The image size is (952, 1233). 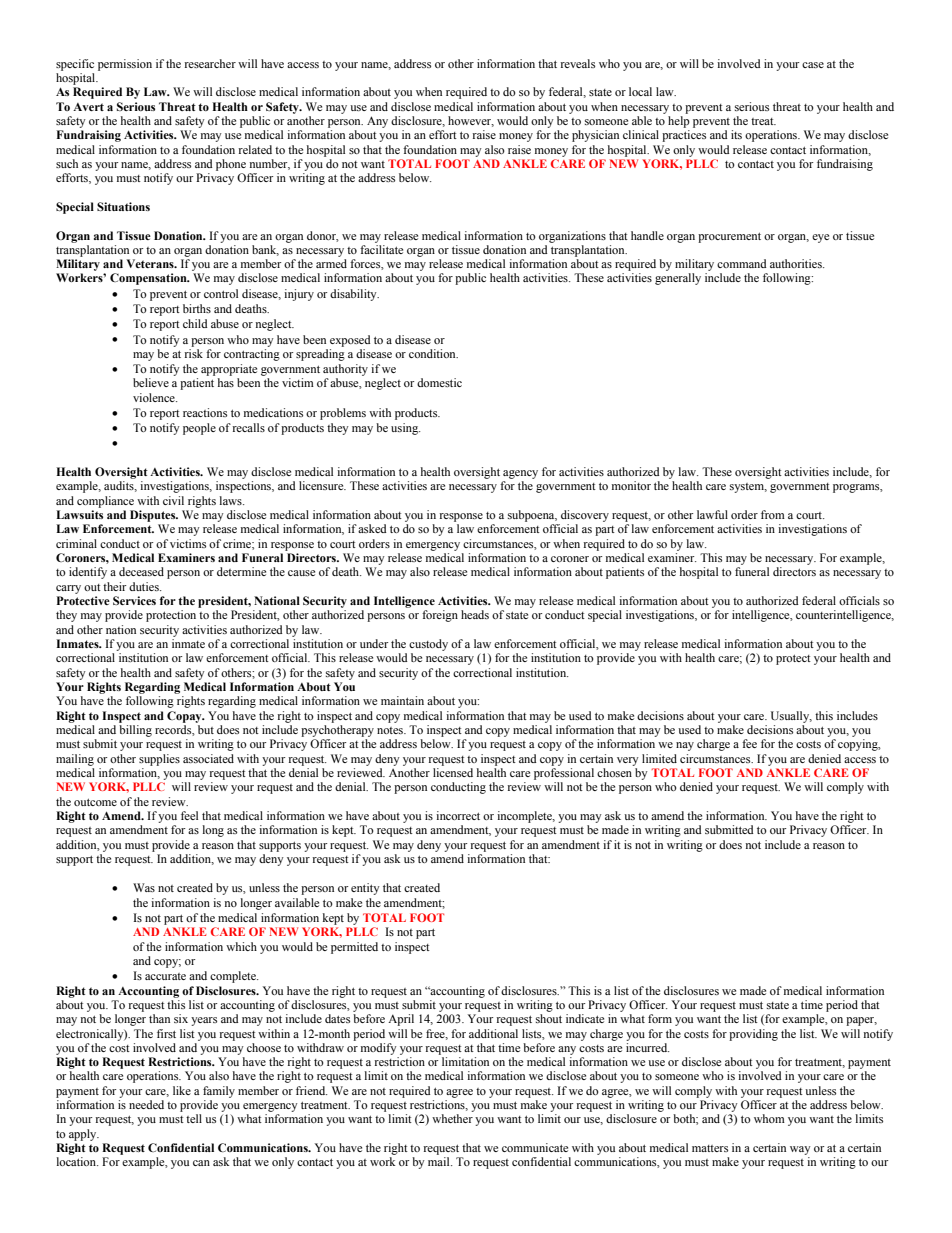 What do you see at coordinates (471, 121) in the image?
I see `however` at bounding box center [471, 121].
